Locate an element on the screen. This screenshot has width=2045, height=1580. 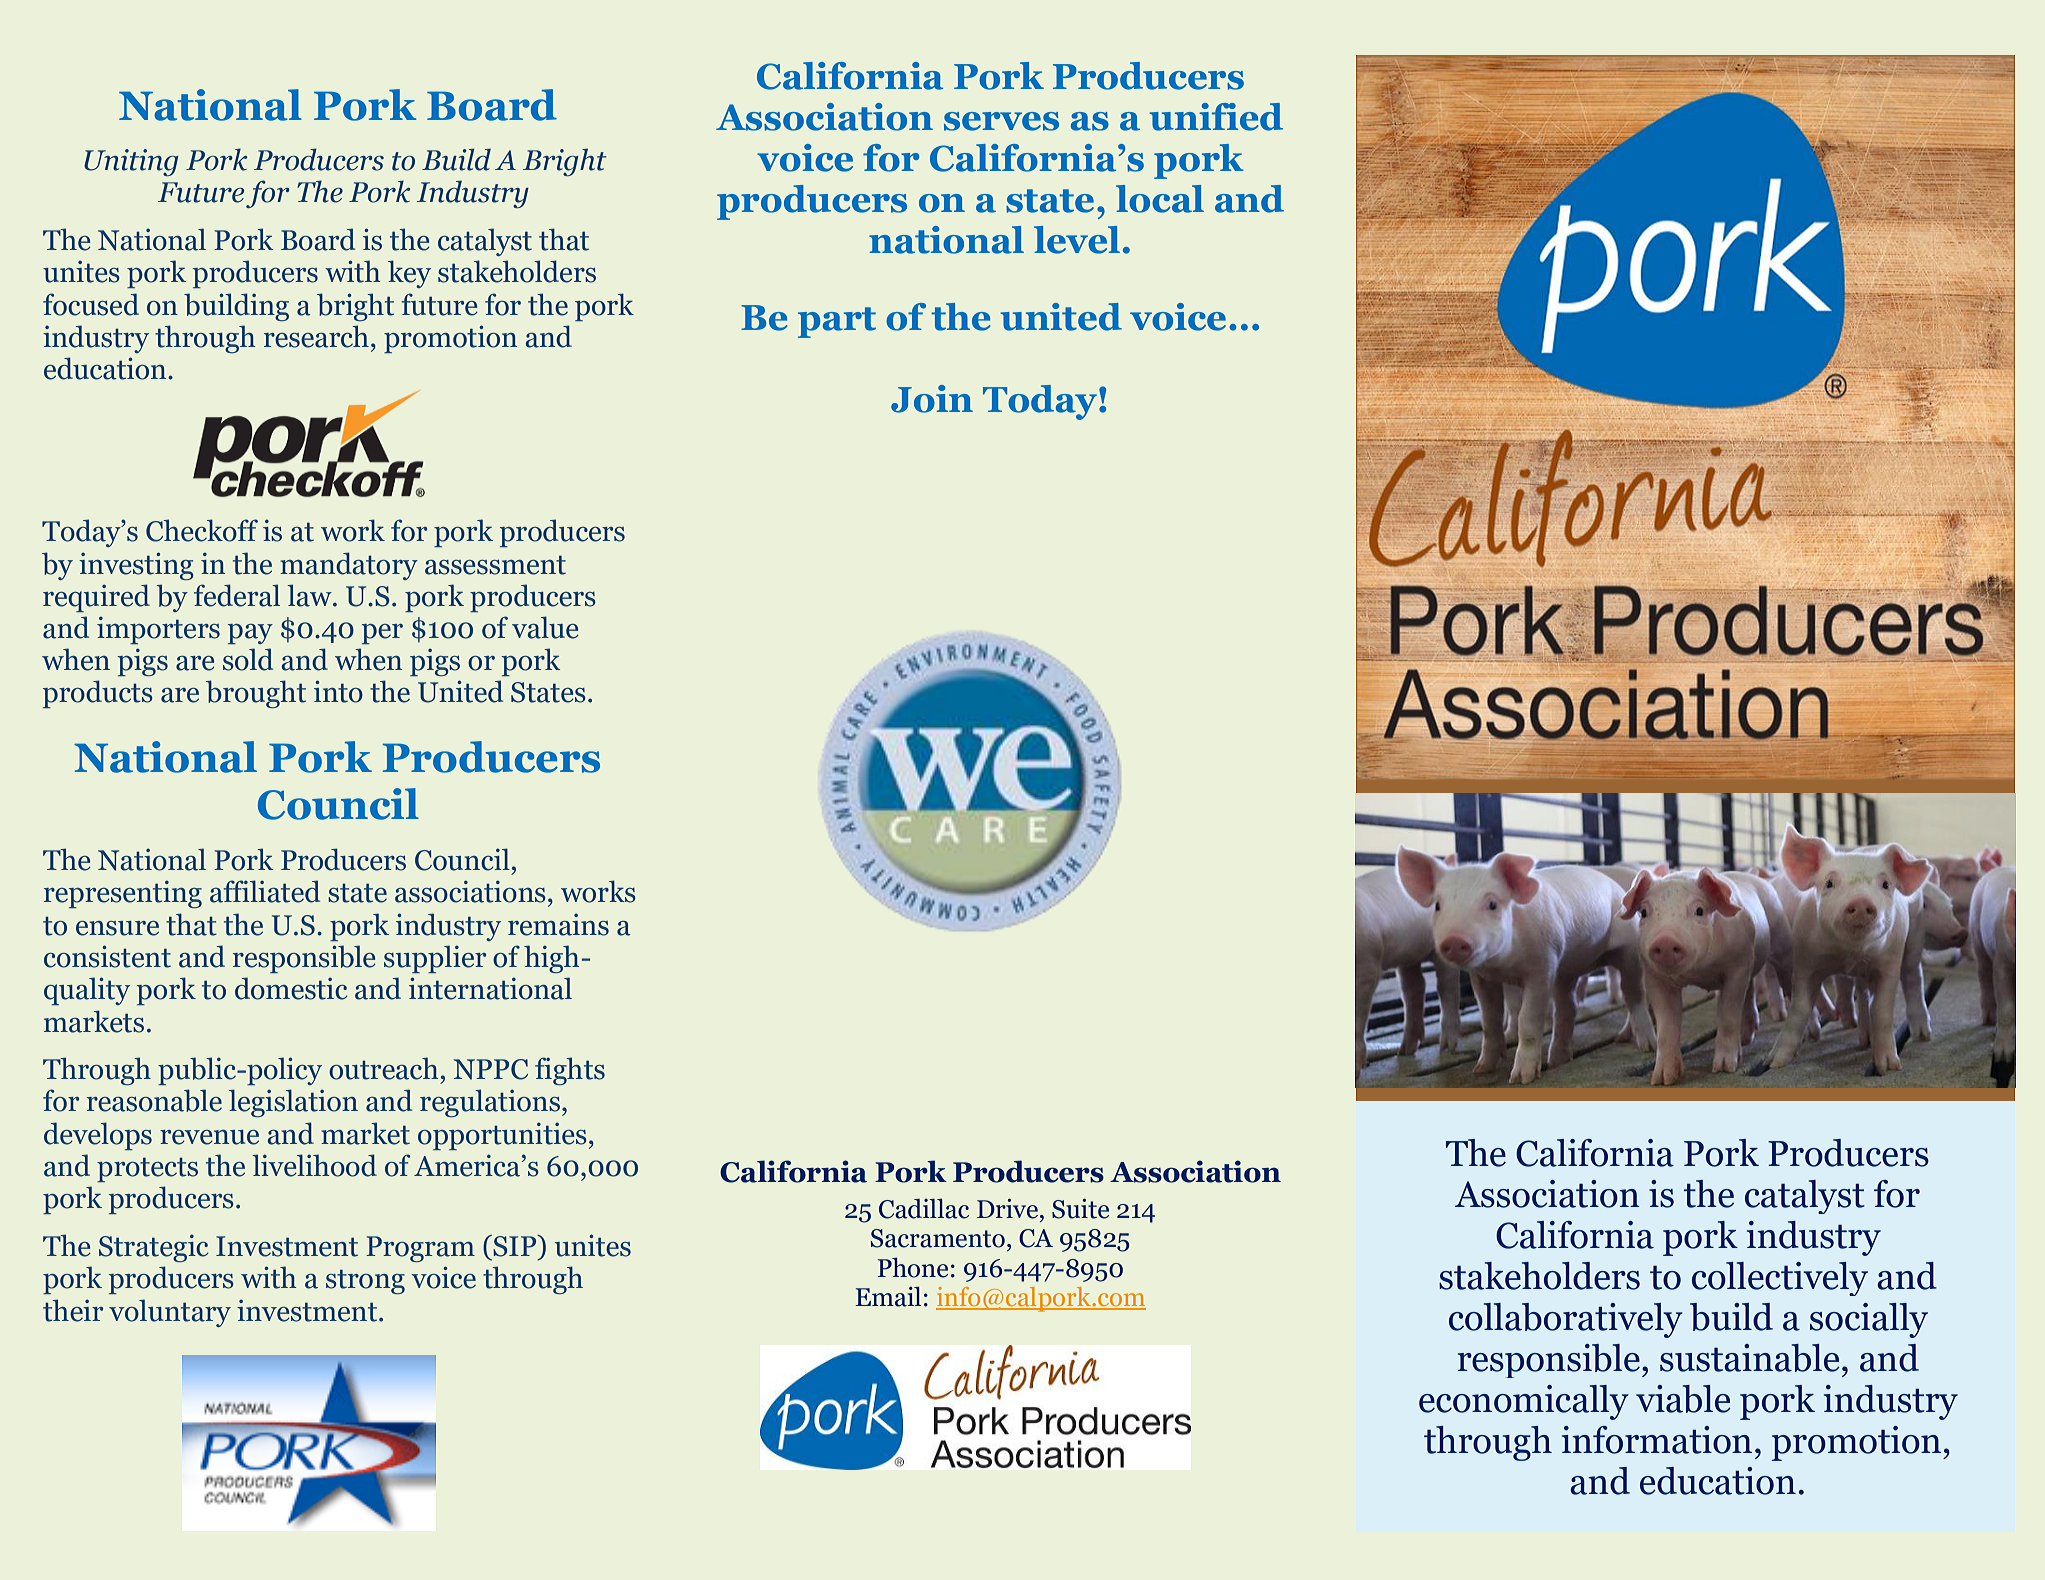
Uniting is located at coordinates (131, 162).
